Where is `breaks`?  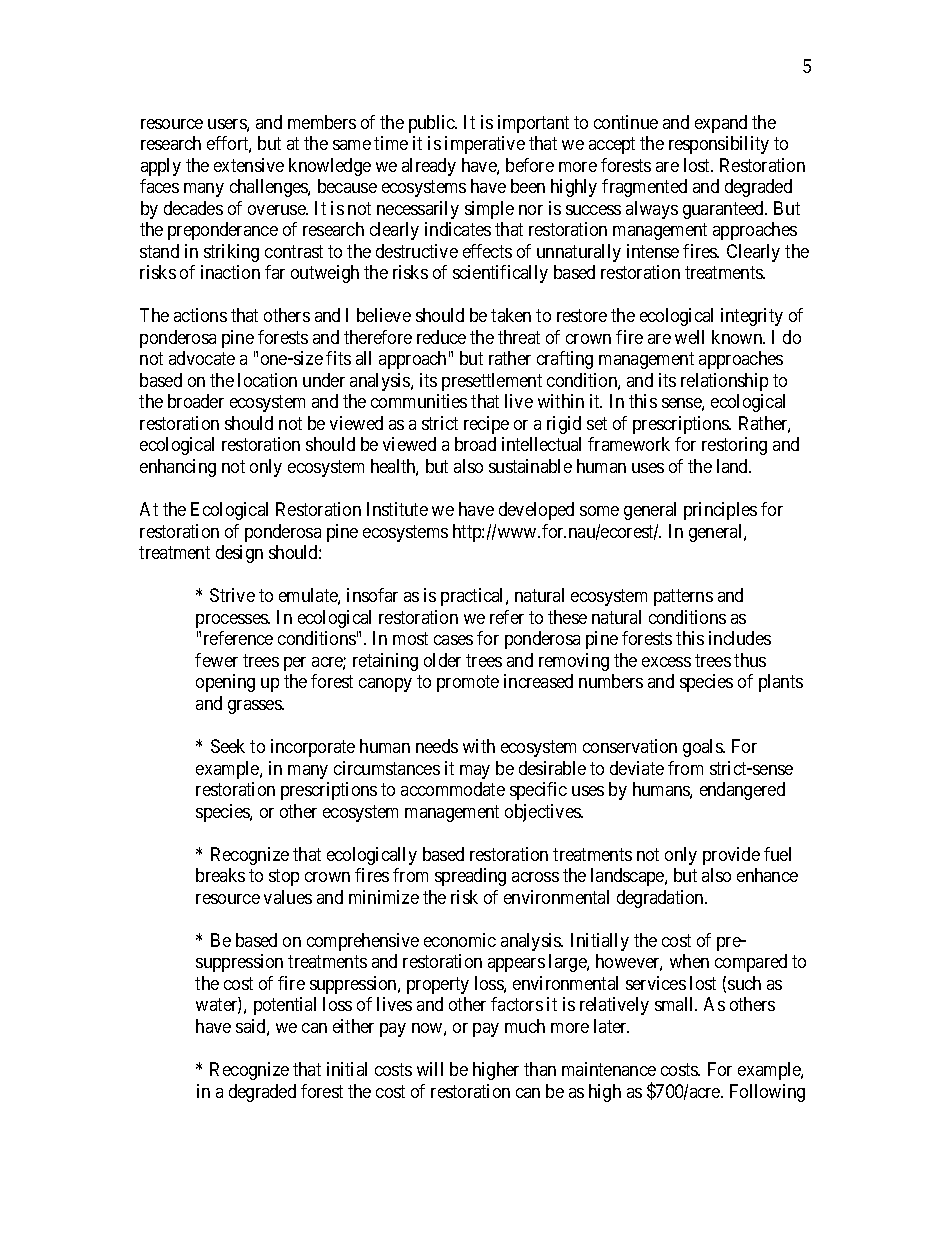
breaks is located at coordinates (220, 875).
